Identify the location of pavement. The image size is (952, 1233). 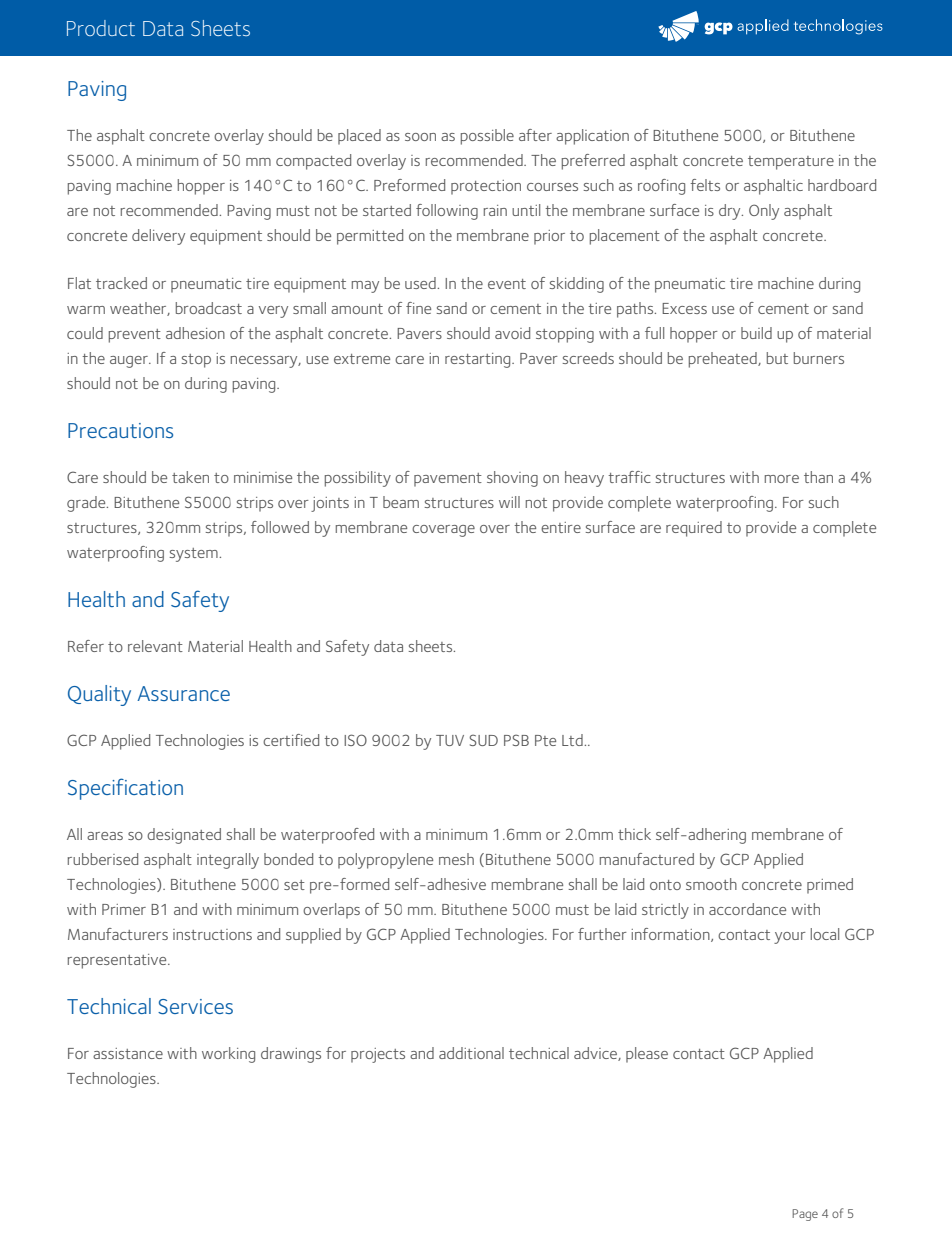
(448, 480).
